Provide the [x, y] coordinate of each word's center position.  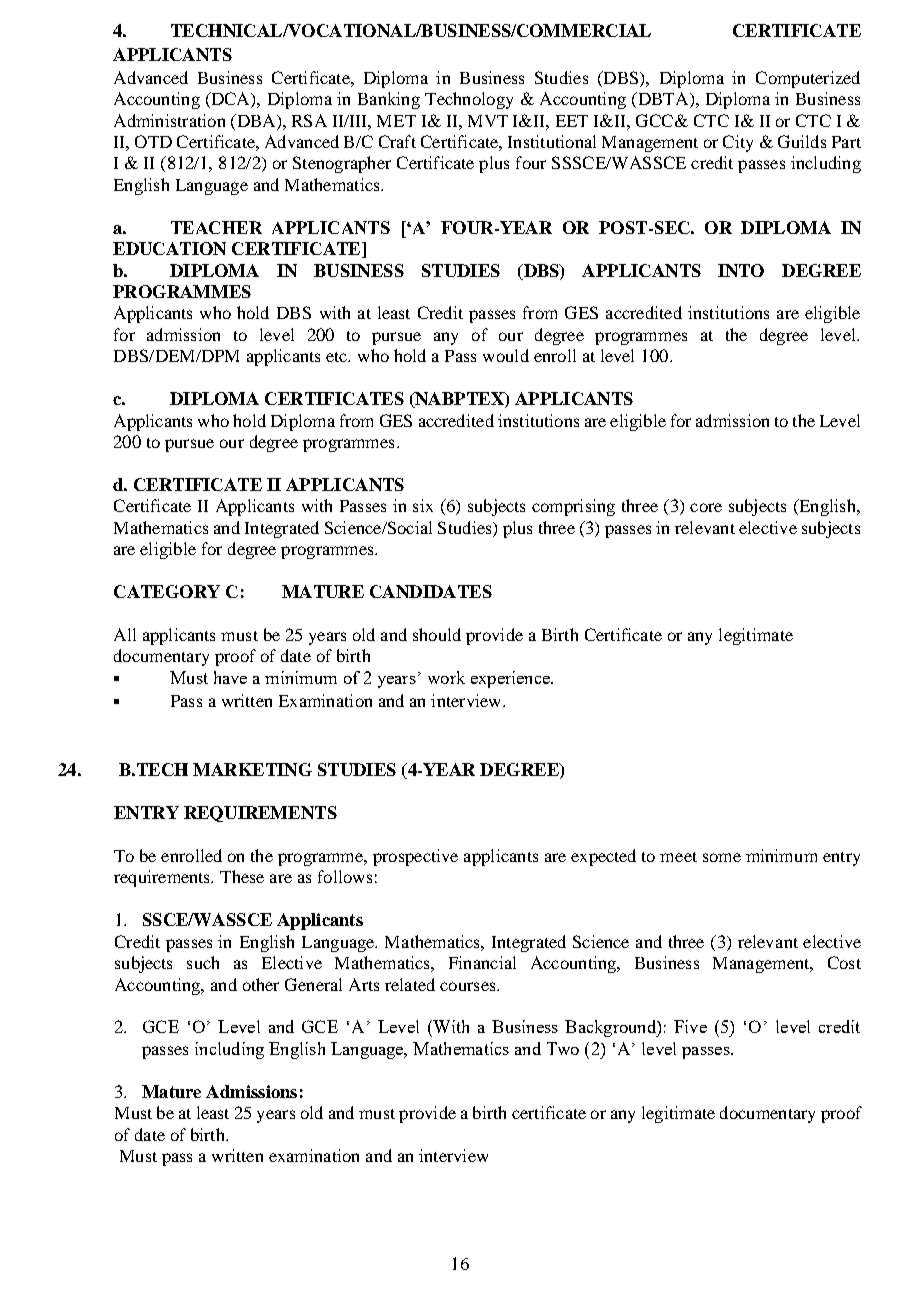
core [706, 507]
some [722, 857]
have [230, 677]
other [261, 984]
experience [511, 679]
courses [469, 986]
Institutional [552, 141]
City [738, 143]
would [506, 355]
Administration [169, 120]
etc [338, 357]
